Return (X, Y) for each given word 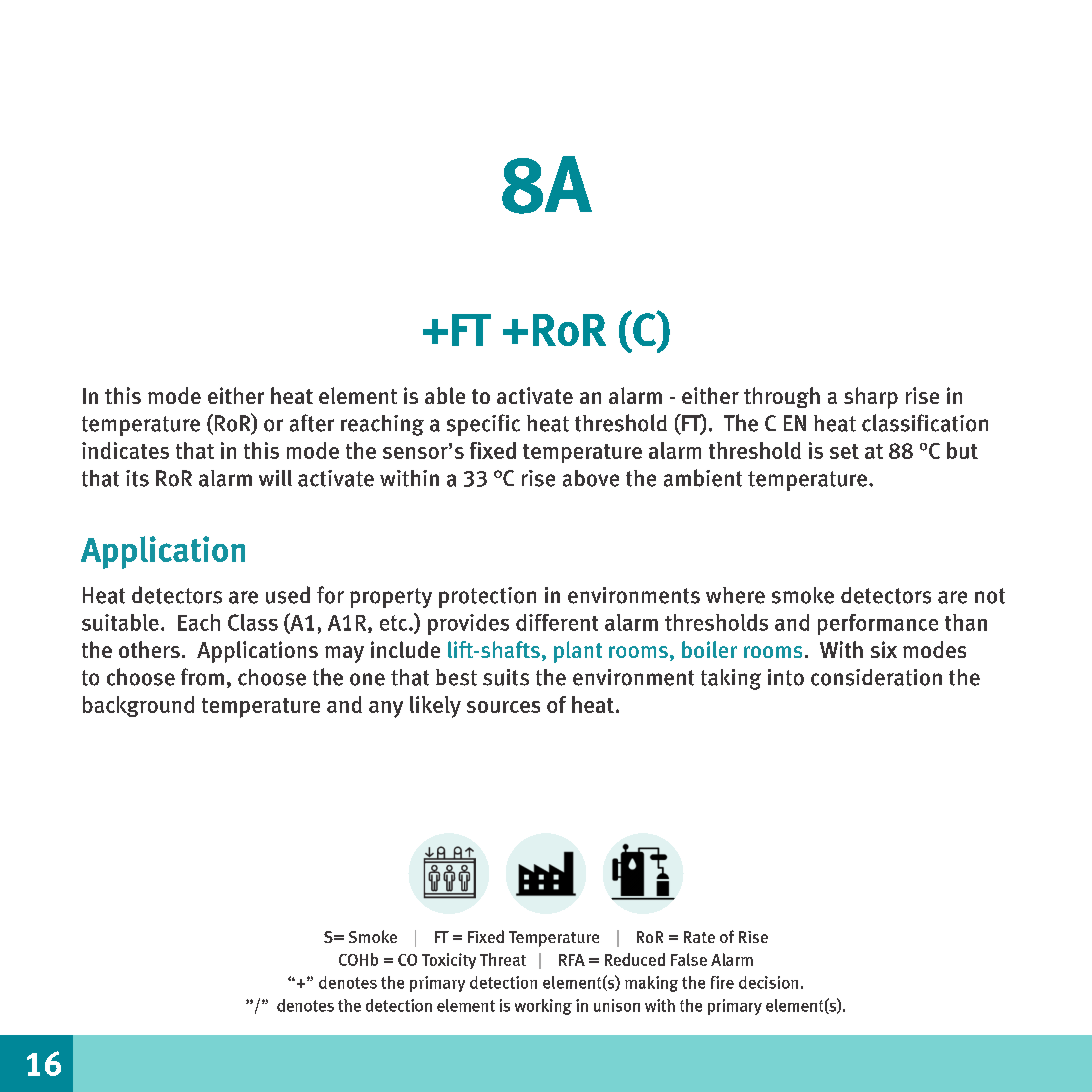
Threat (503, 959)
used (288, 595)
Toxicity (449, 961)
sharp (871, 398)
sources (503, 707)
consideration (876, 677)
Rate (699, 937)
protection (487, 597)
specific (483, 425)
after (312, 423)
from (202, 677)
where (735, 595)
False (689, 959)
